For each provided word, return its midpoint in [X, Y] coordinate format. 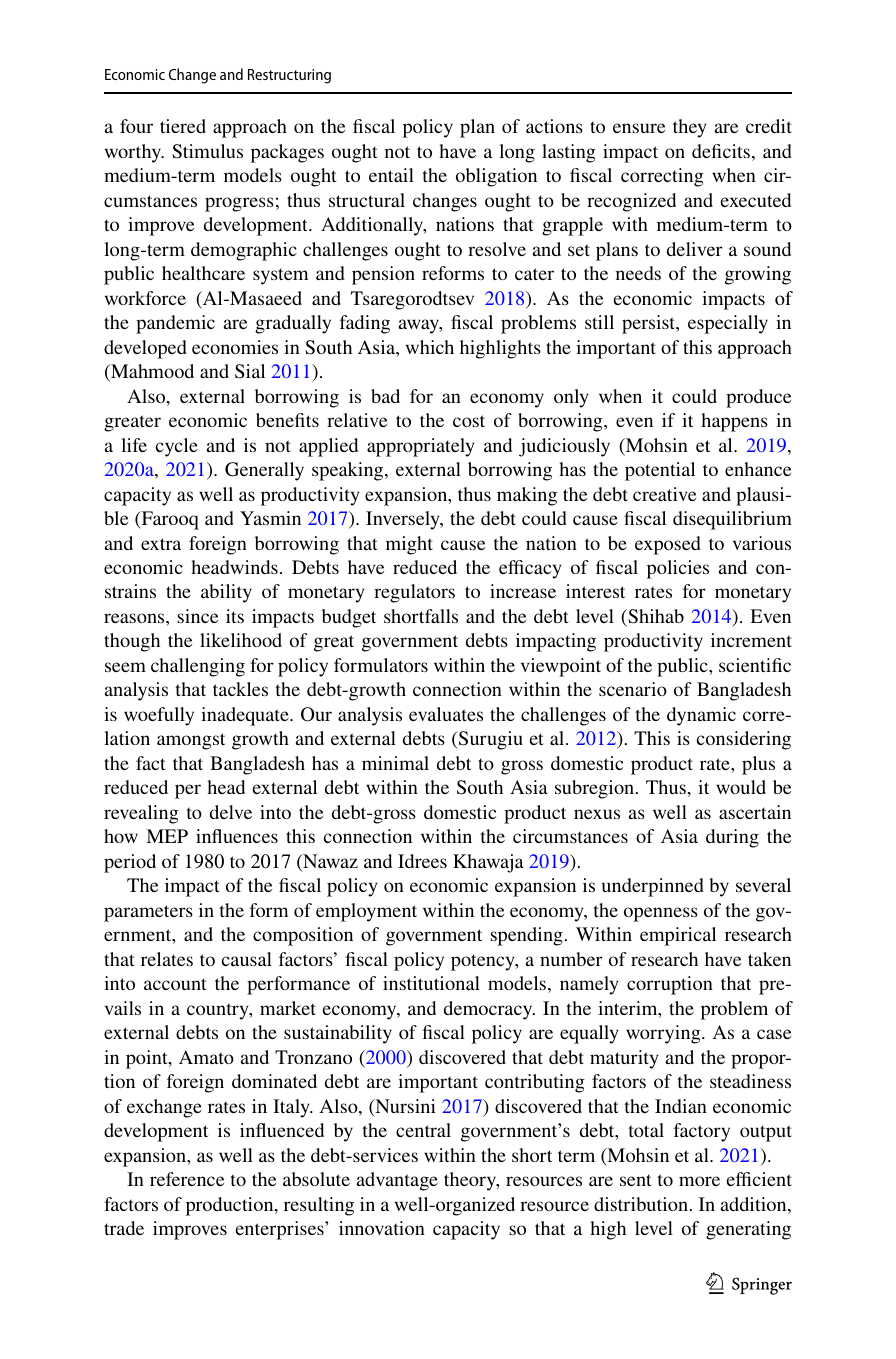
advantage [397, 1181]
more [699, 1181]
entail [391, 175]
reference [187, 1179]
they [690, 128]
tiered [183, 126]
